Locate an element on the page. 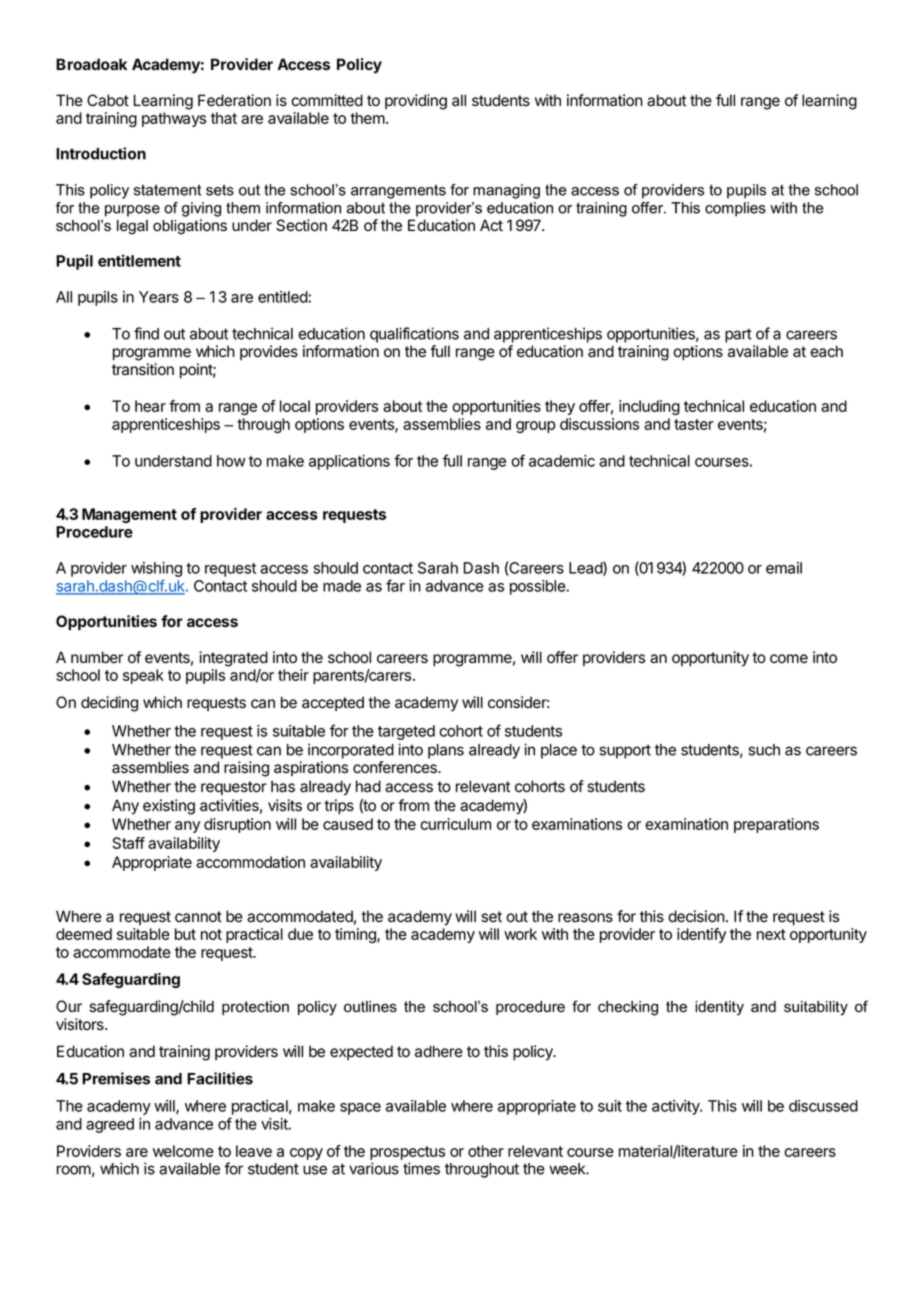  email is located at coordinates (784, 568).
